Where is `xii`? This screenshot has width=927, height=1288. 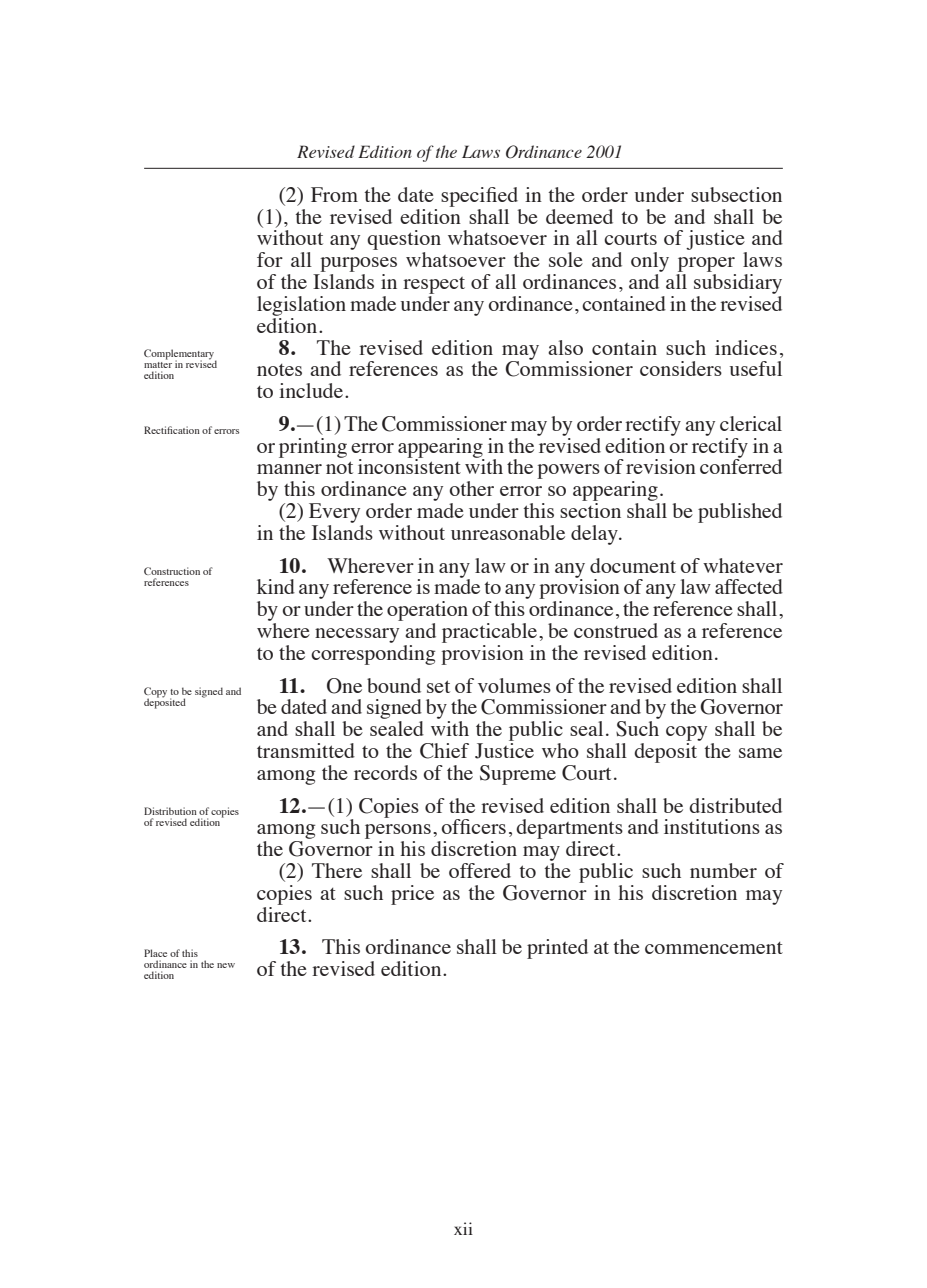
xii is located at coordinates (463, 1228).
